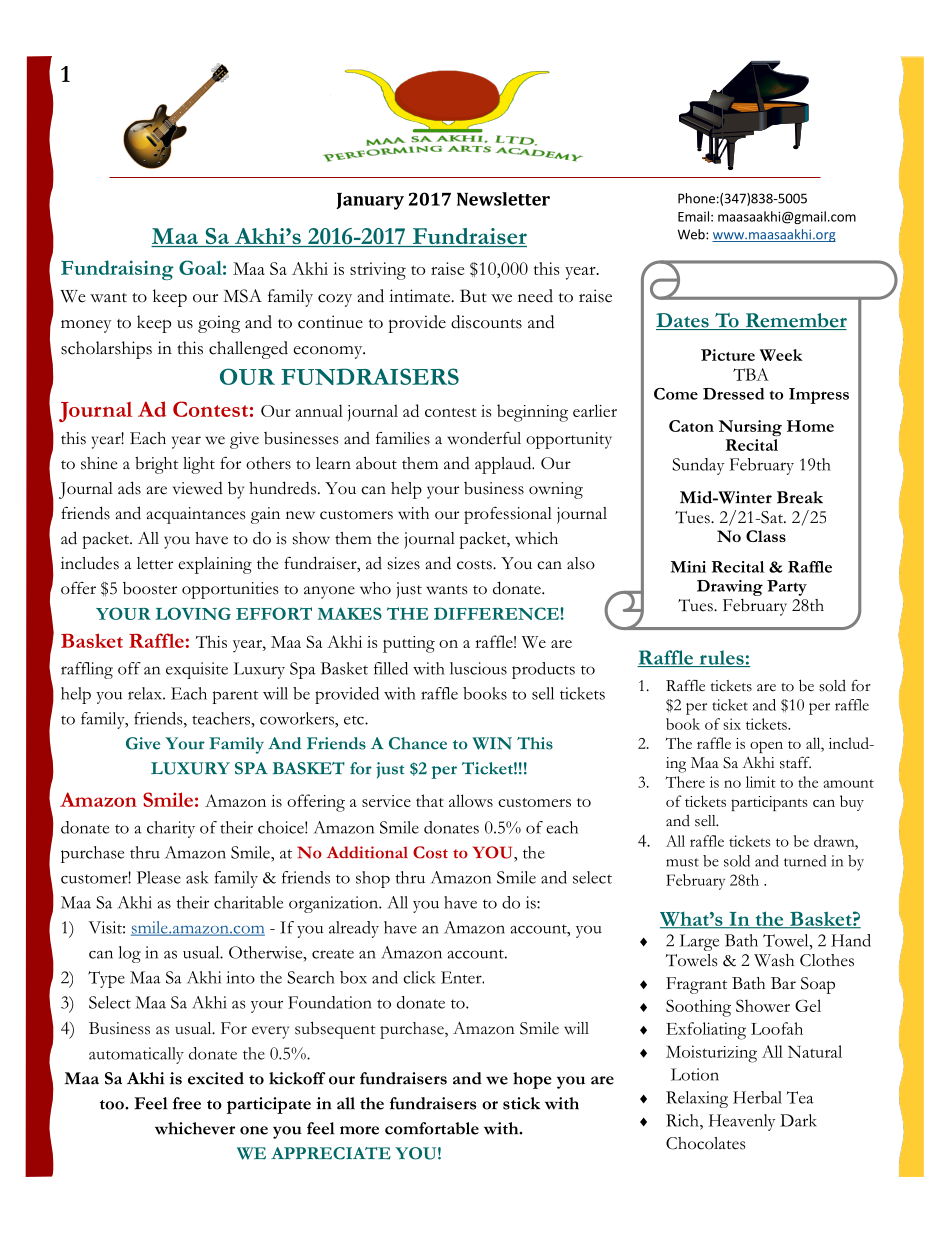  I want to click on Fundraising, so click(117, 270).
